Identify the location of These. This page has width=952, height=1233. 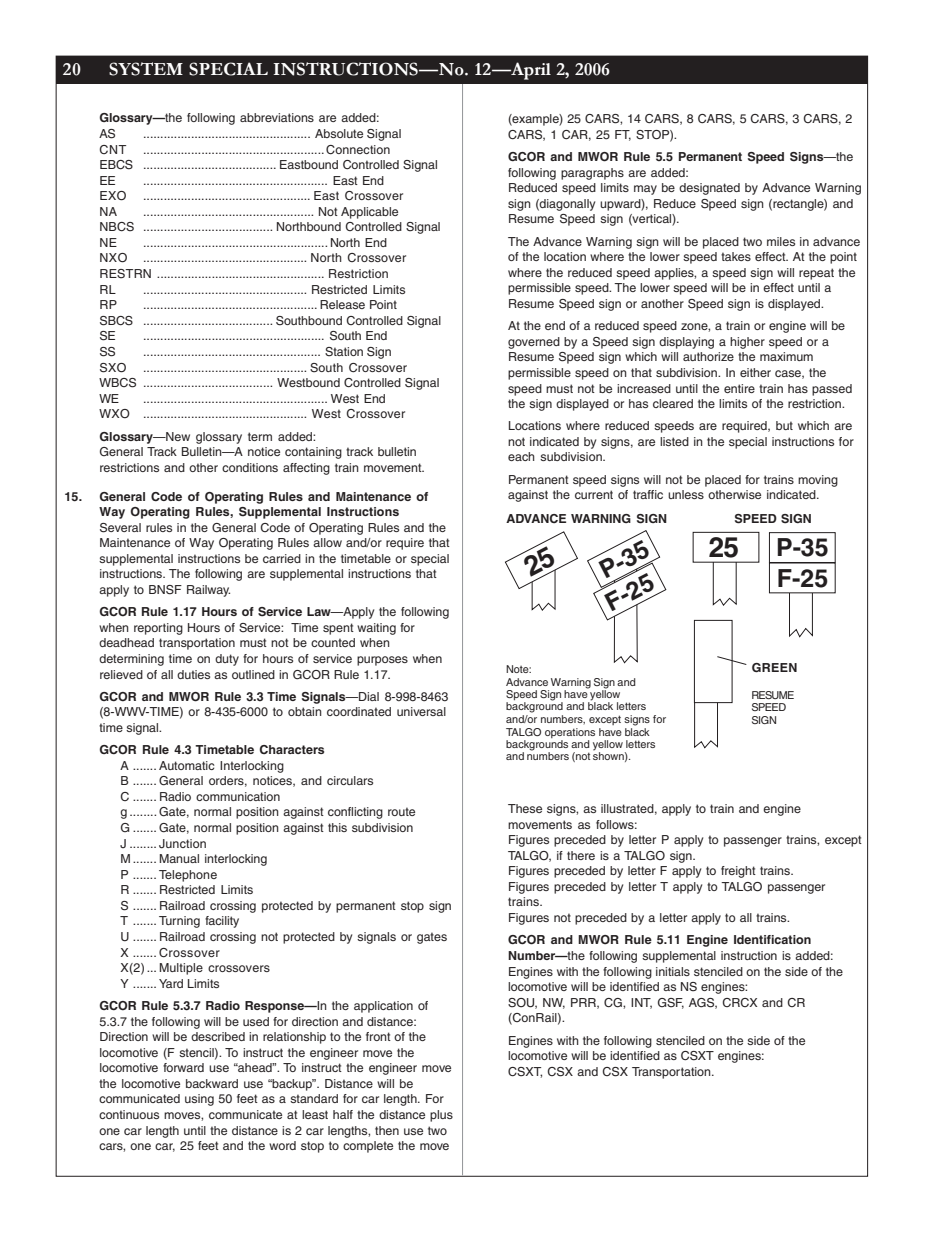
(525, 808).
